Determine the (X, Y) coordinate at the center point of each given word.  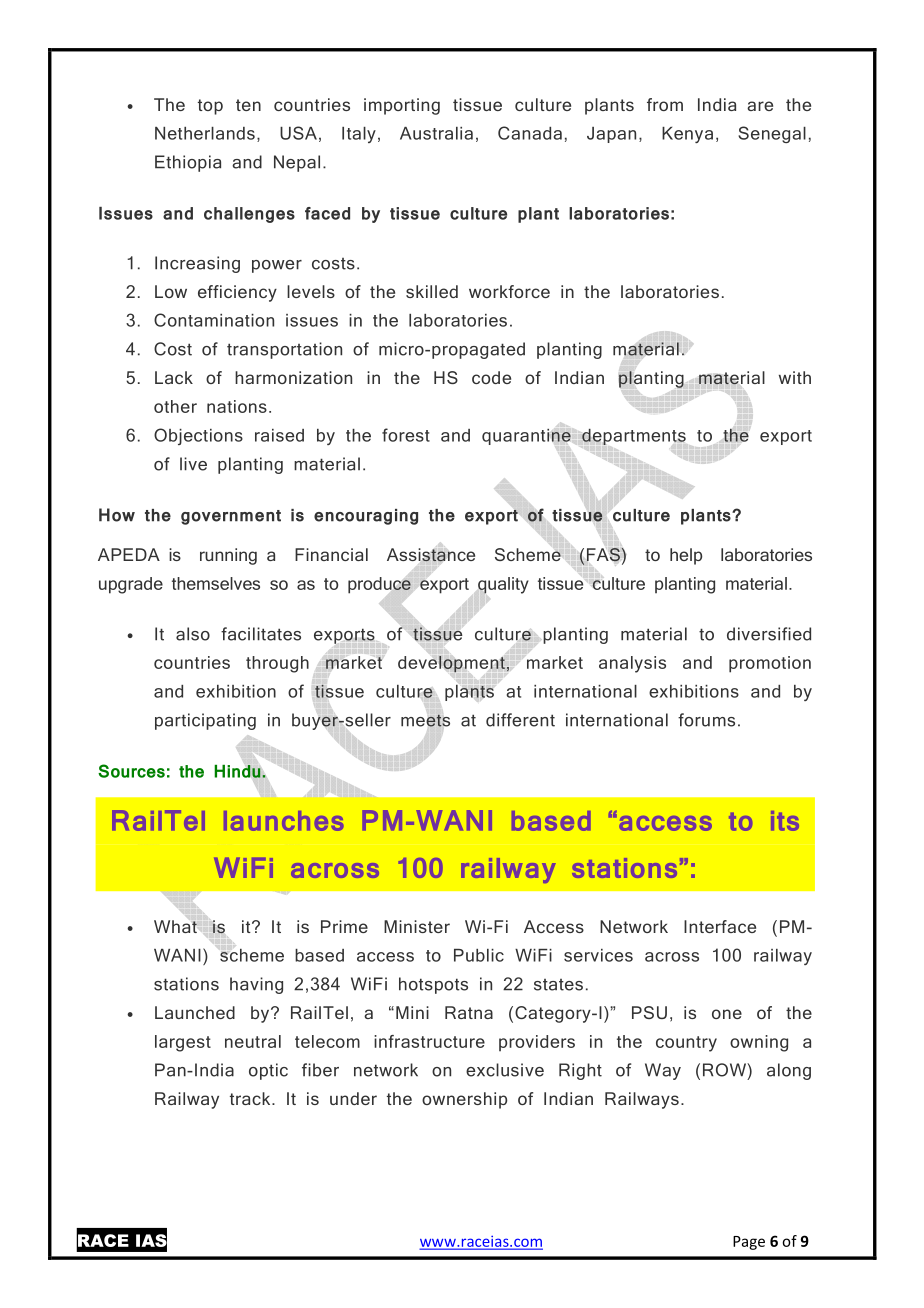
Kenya (687, 135)
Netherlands (205, 133)
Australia (436, 133)
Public (479, 955)
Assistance (431, 555)
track (251, 1098)
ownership (464, 1100)
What (175, 926)
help (686, 556)
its (785, 821)
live (193, 464)
